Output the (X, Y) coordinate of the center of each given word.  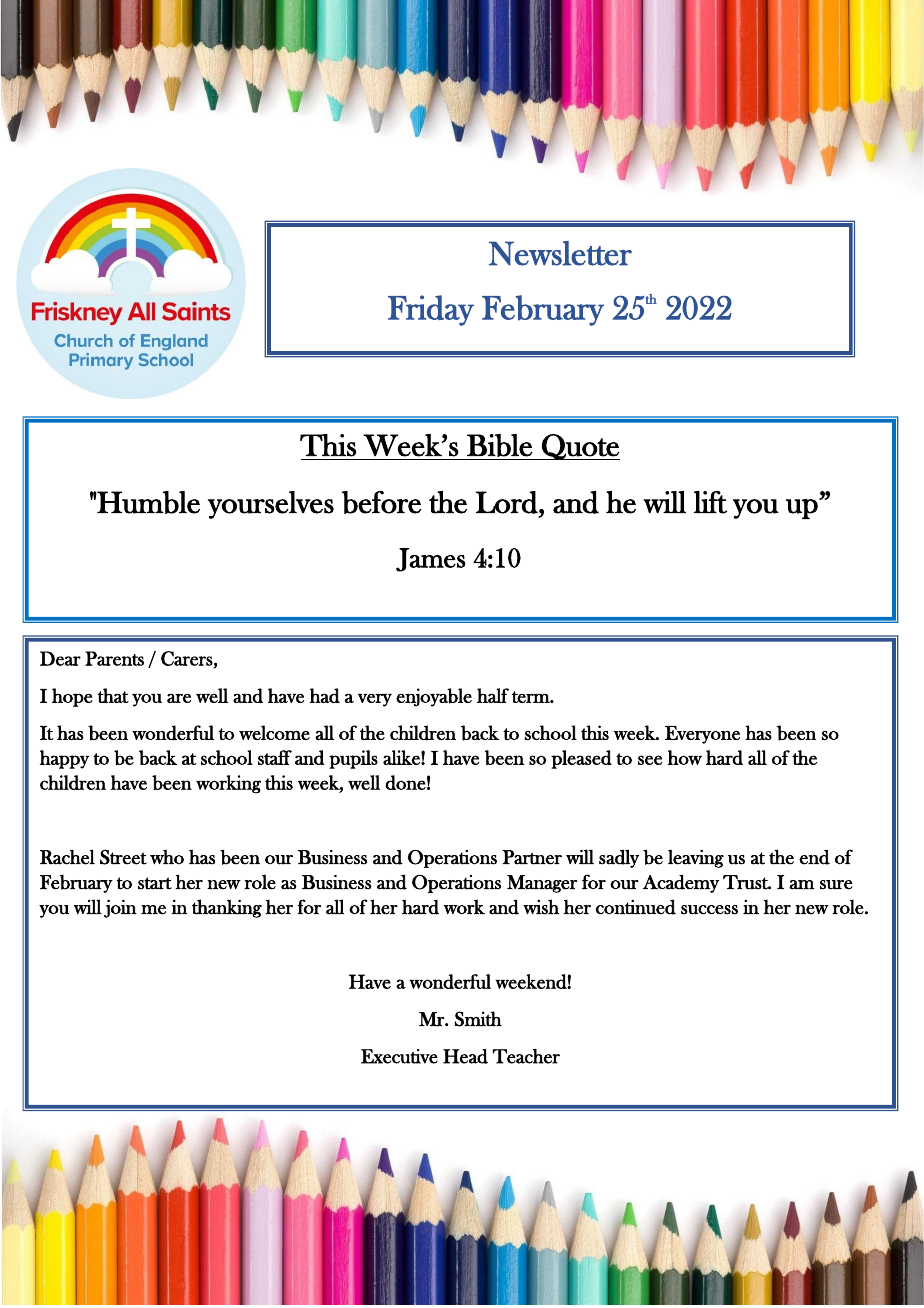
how (685, 757)
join (120, 909)
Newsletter (560, 253)
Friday (431, 310)
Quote (580, 447)
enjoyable (434, 697)
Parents (114, 658)
